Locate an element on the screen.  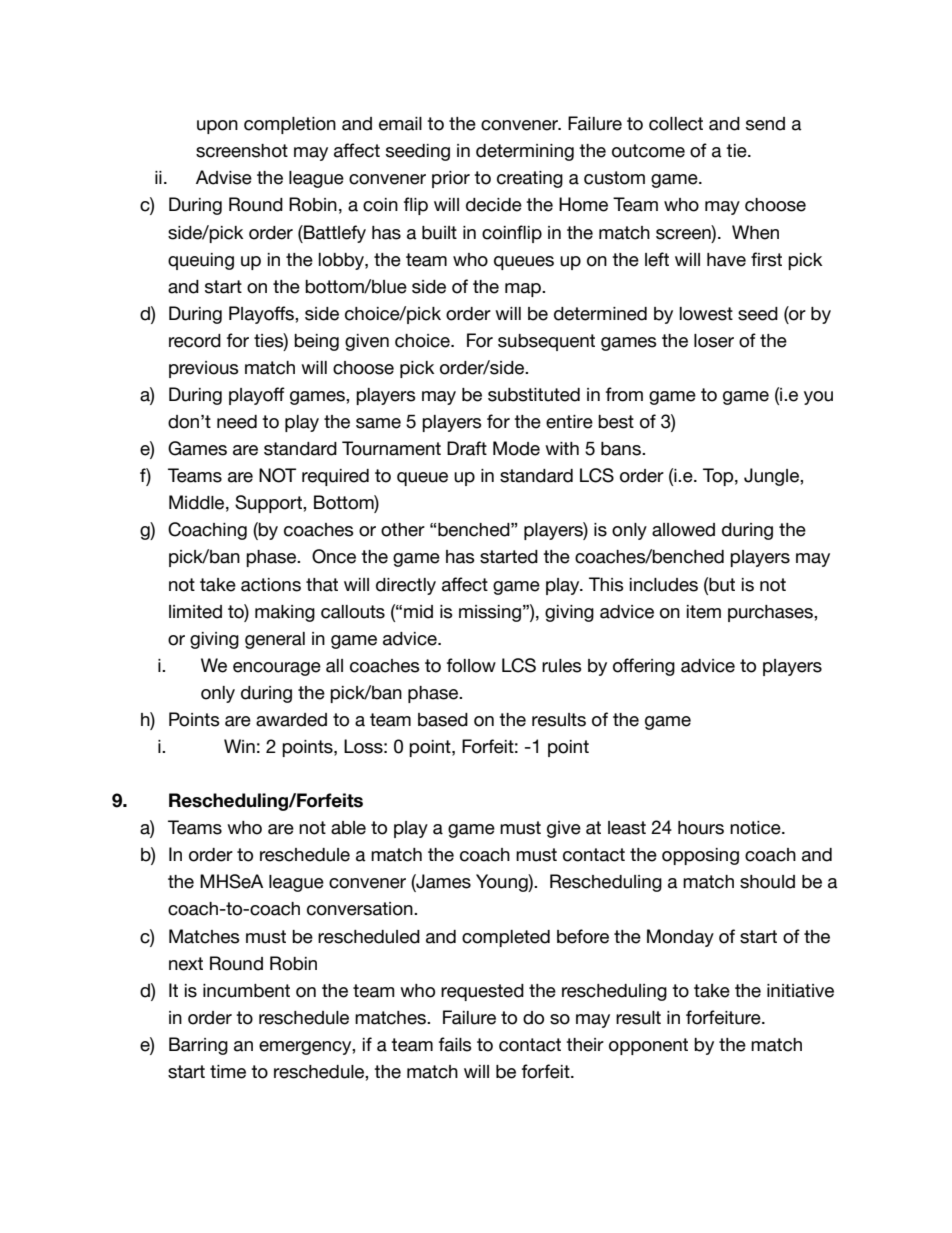
determining is located at coordinates (525, 152).
